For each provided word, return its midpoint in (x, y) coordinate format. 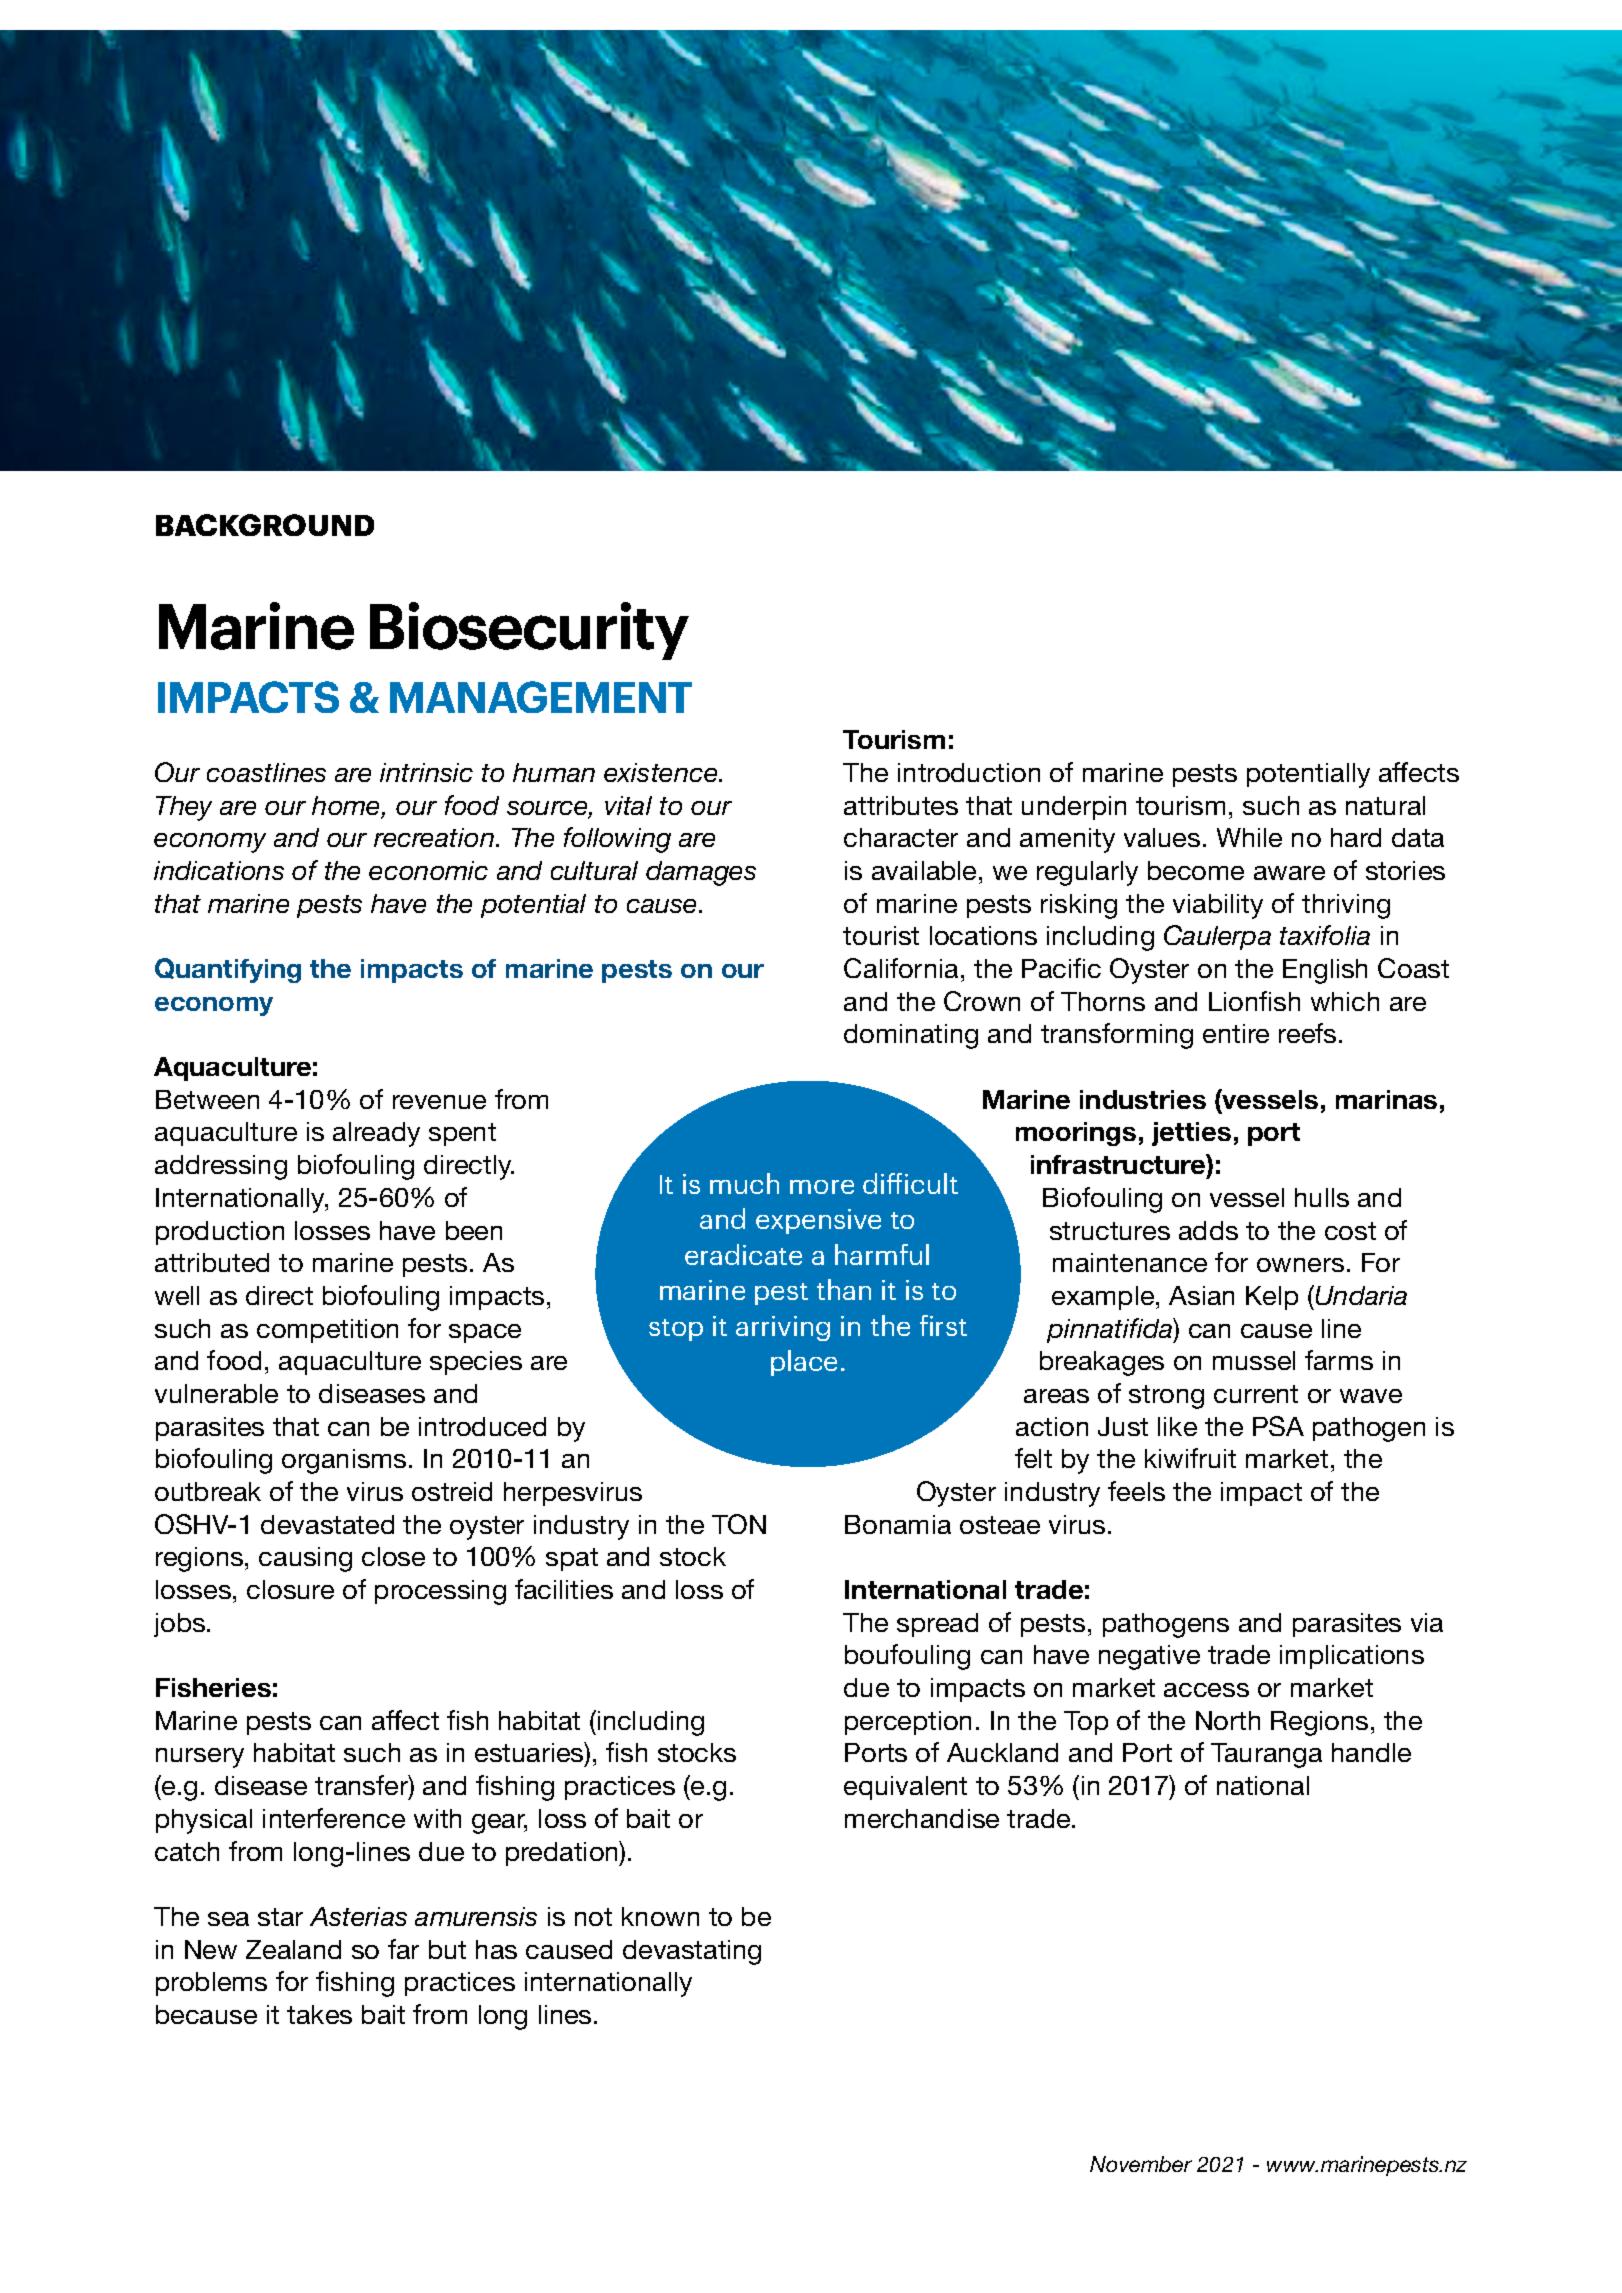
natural (1385, 805)
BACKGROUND (265, 525)
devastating (692, 1952)
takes (319, 2014)
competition (327, 1331)
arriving (783, 1328)
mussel (1254, 1360)
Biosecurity (529, 631)
